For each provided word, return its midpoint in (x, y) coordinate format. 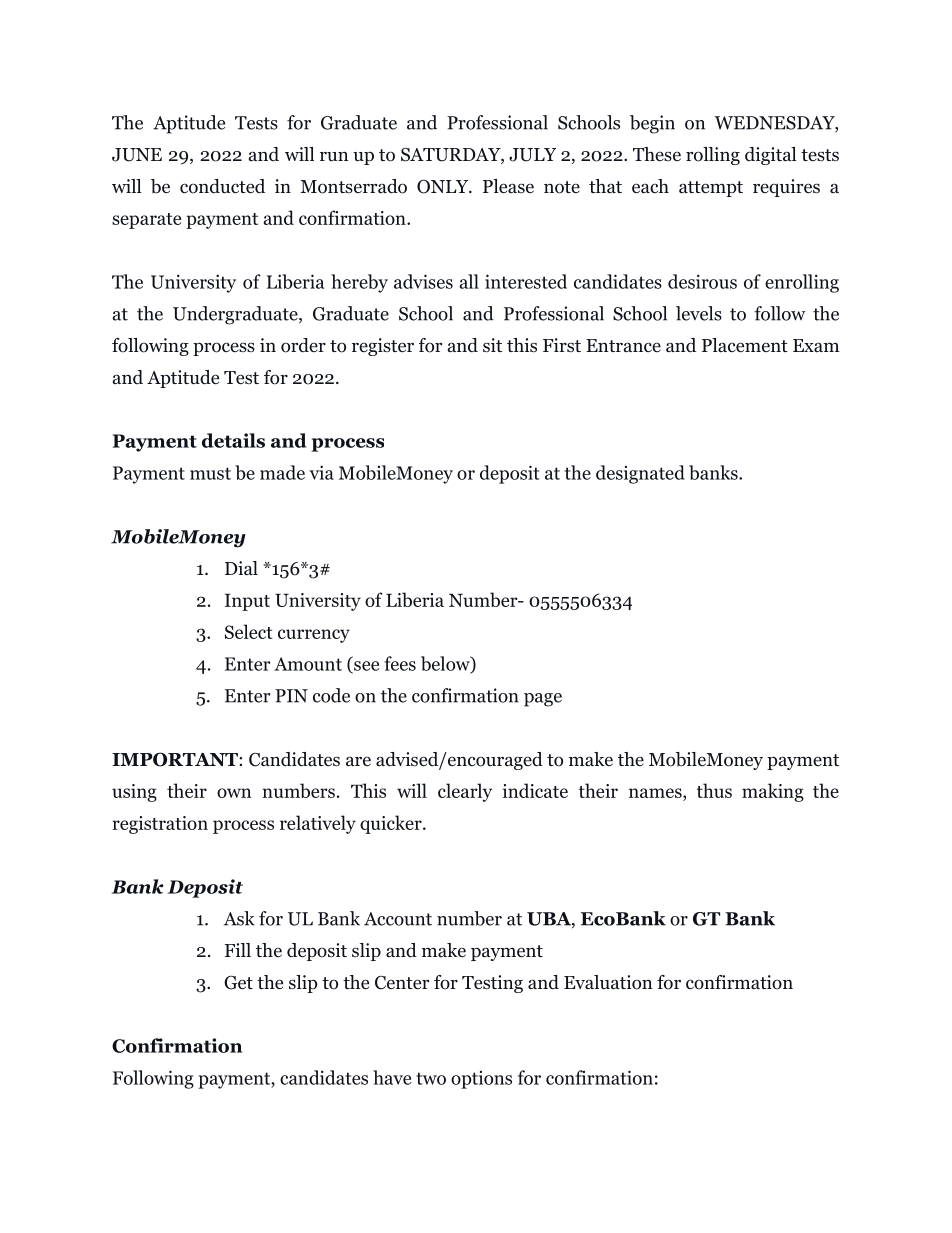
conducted (222, 186)
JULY (532, 155)
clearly (465, 792)
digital (771, 156)
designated (640, 474)
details (233, 440)
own (234, 793)
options (481, 1080)
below (446, 664)
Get (238, 982)
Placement (745, 345)
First (562, 345)
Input (247, 602)
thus (714, 790)
